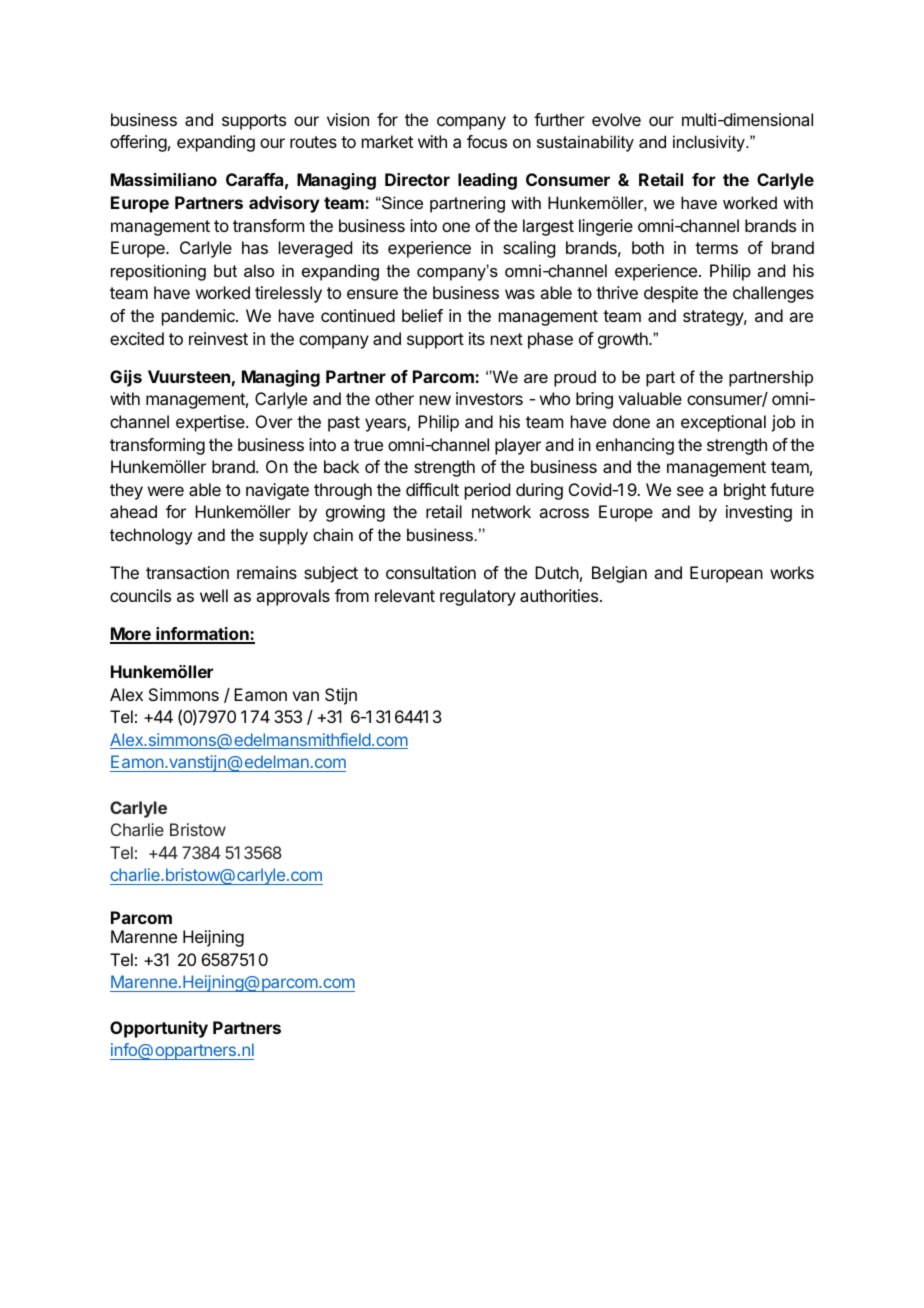  I want to click on new, so click(435, 400).
